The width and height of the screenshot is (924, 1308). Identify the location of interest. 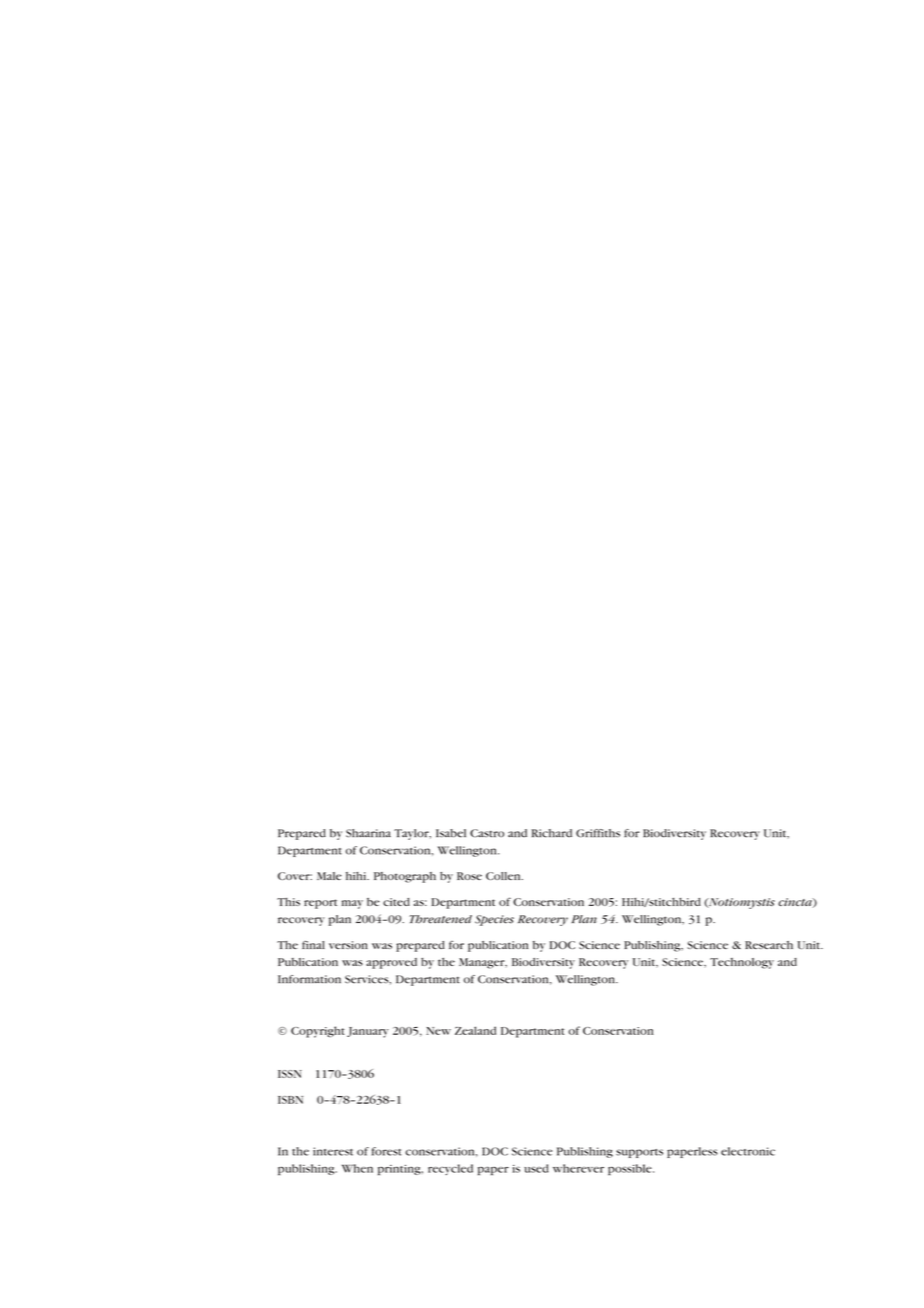
(333, 1151).
